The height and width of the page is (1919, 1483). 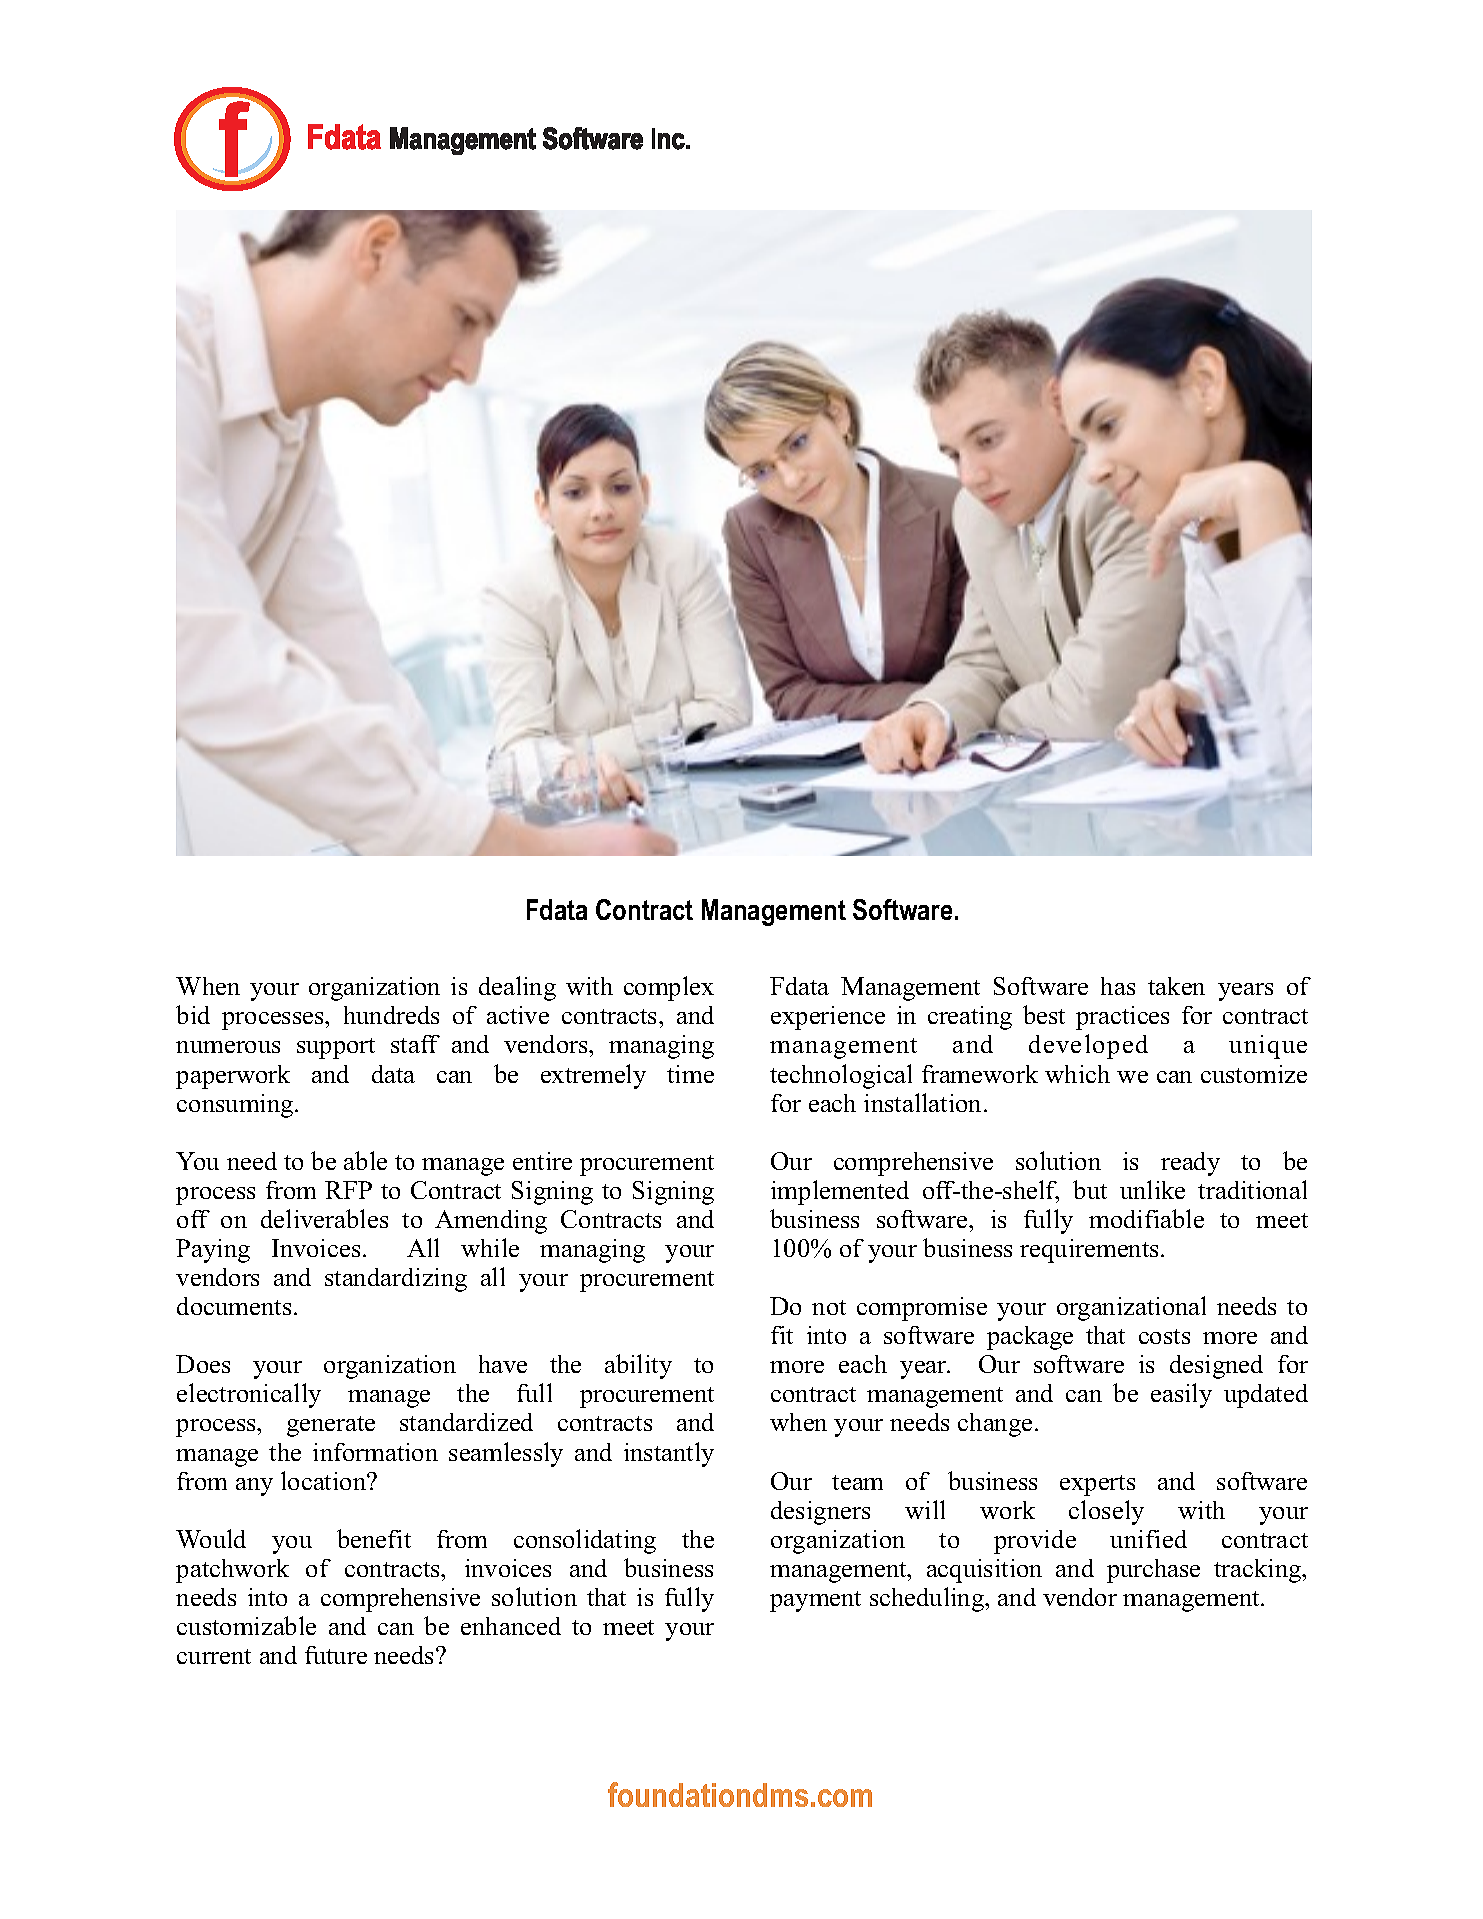 I want to click on implemented, so click(x=840, y=1192).
